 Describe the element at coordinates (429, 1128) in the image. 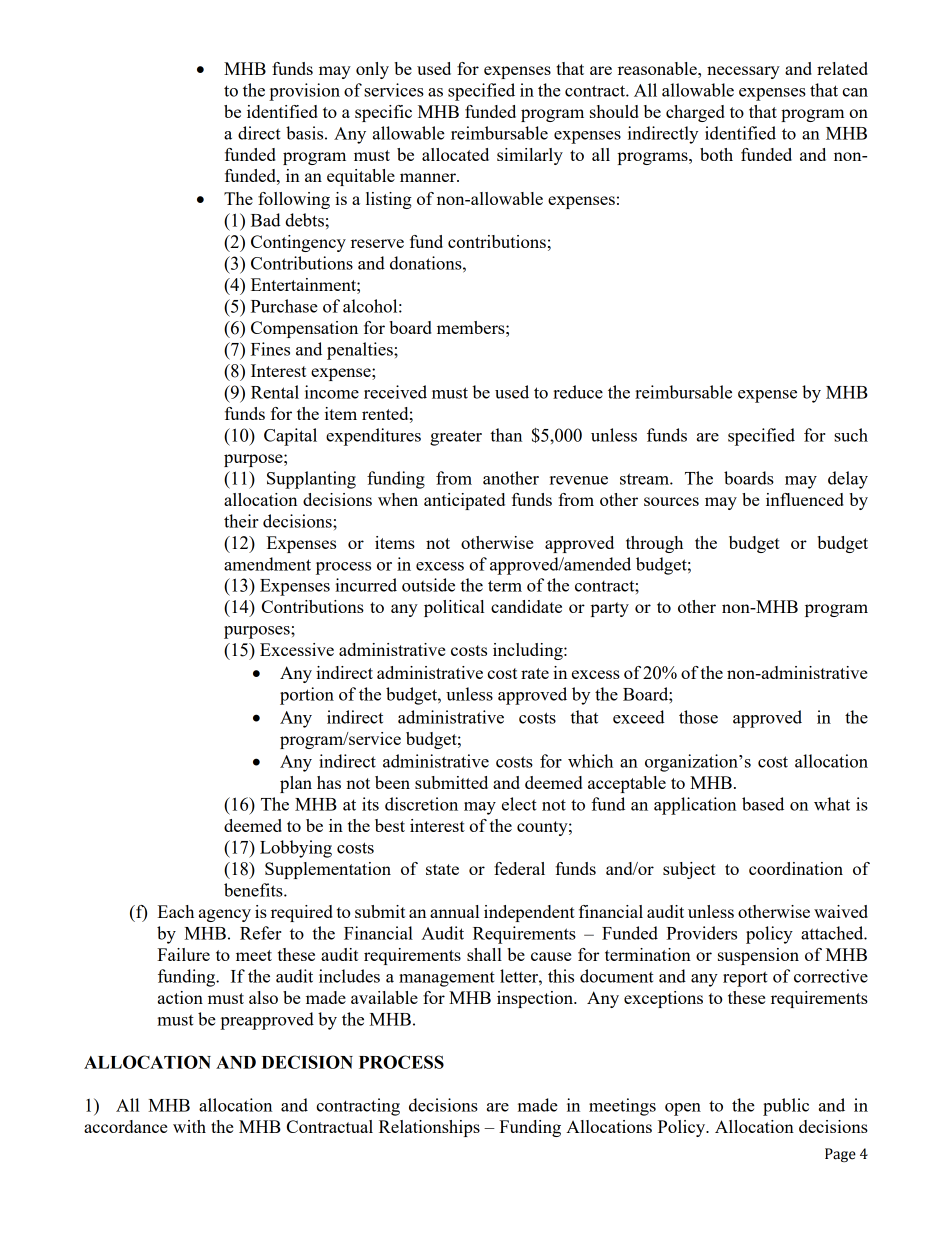

I see `Relationships` at that location.
